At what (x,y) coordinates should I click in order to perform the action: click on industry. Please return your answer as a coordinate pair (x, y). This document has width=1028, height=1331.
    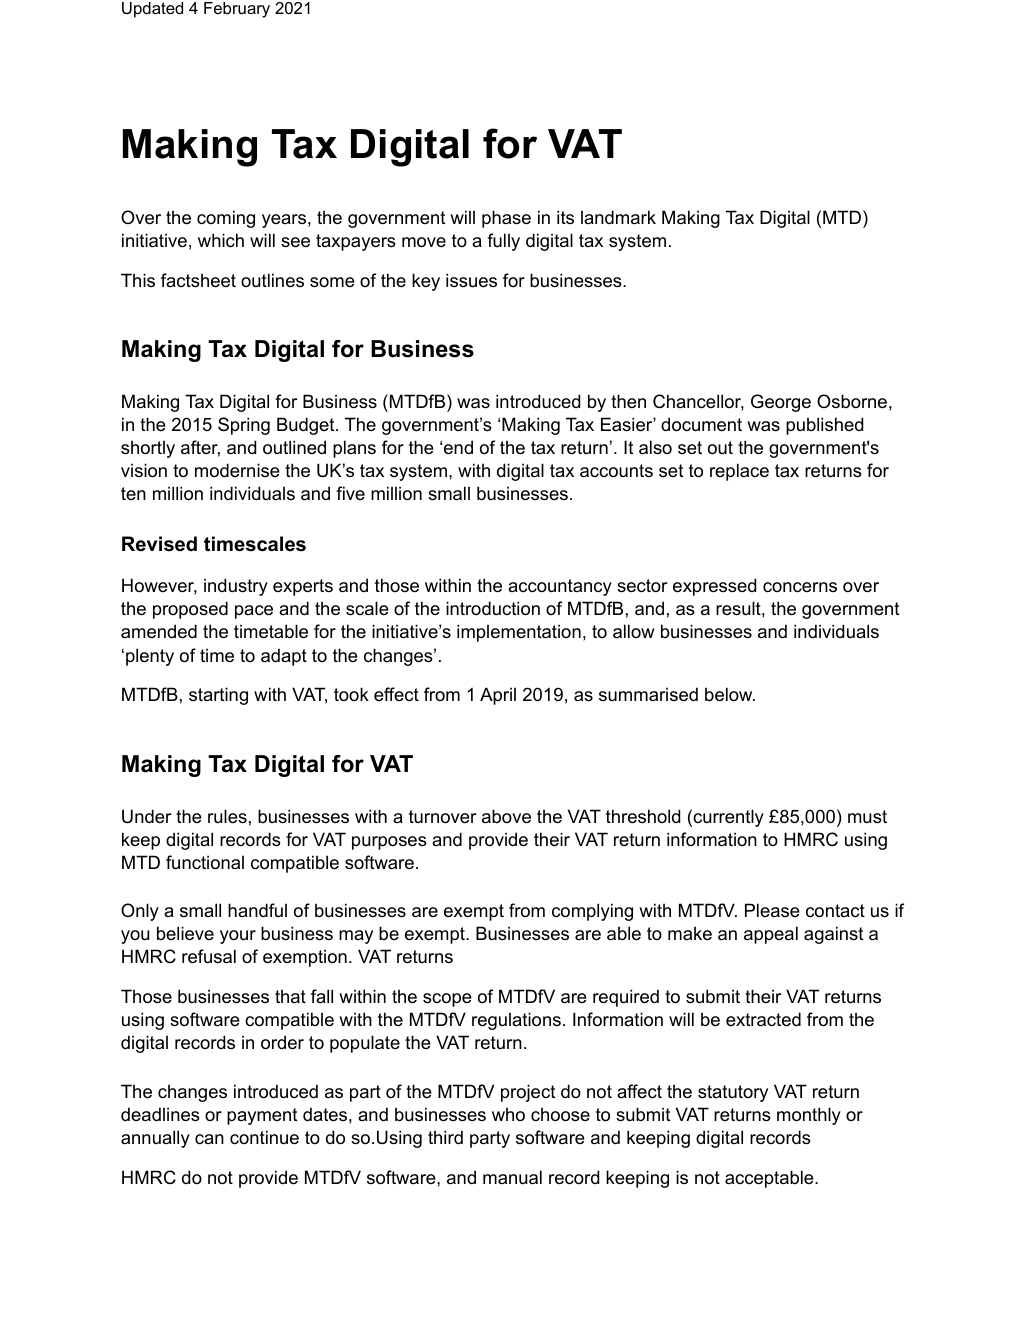
    Looking at the image, I should click on (236, 587).
